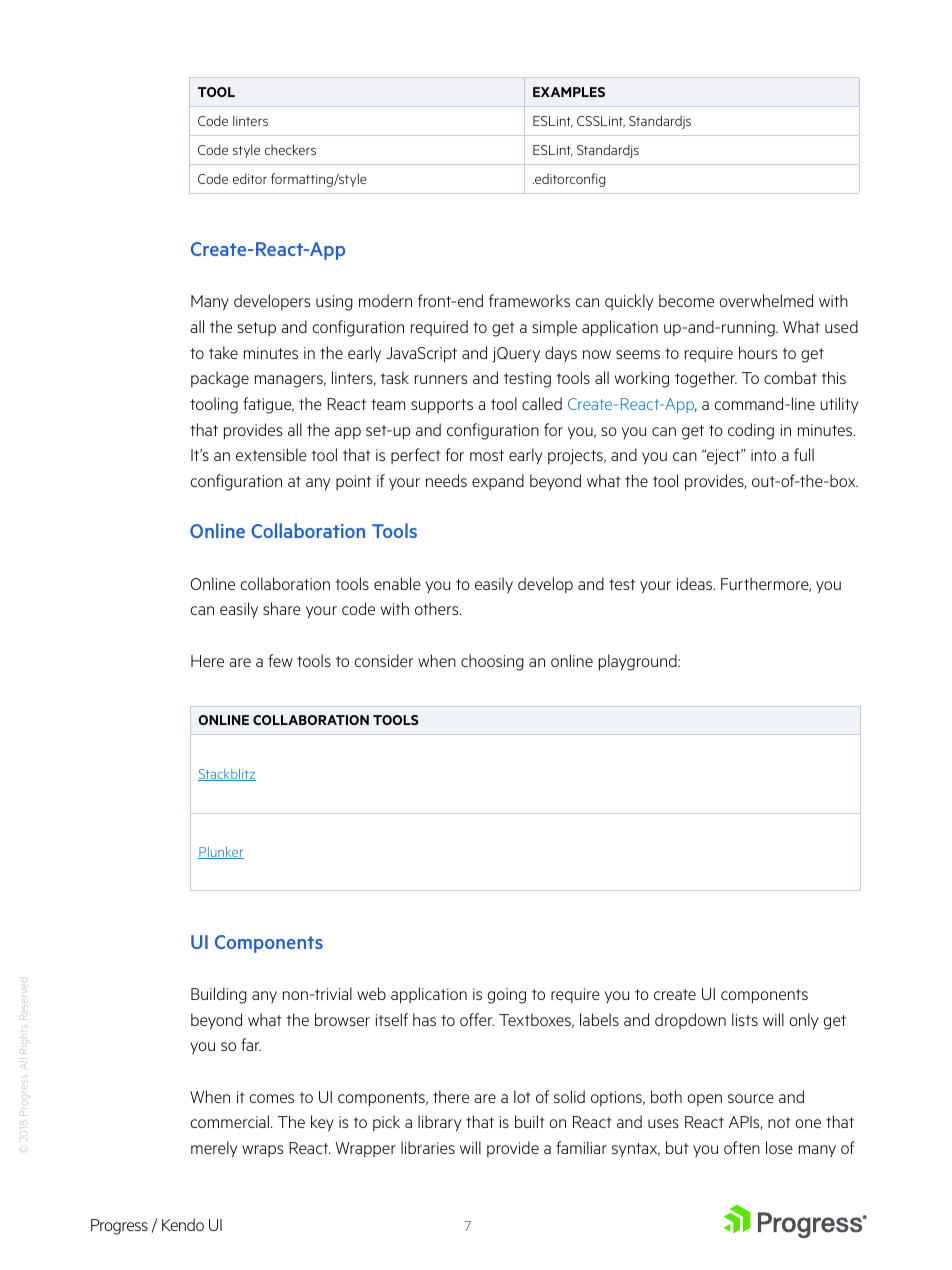 This screenshot has height=1270, width=952. Describe the element at coordinates (745, 1019) in the screenshot. I see `lists` at that location.
